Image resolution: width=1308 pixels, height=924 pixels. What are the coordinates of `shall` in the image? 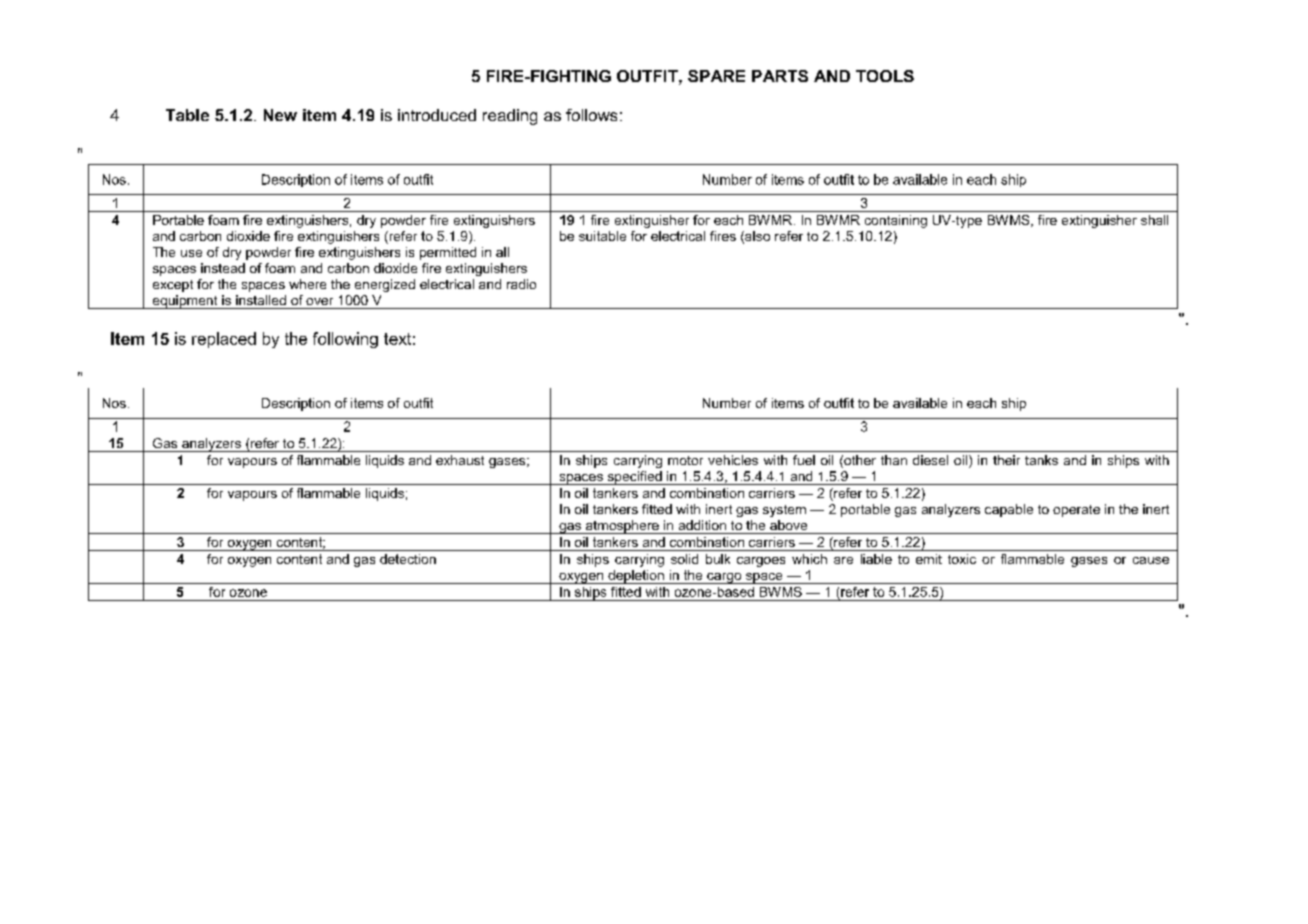 It's located at (1154, 220).
